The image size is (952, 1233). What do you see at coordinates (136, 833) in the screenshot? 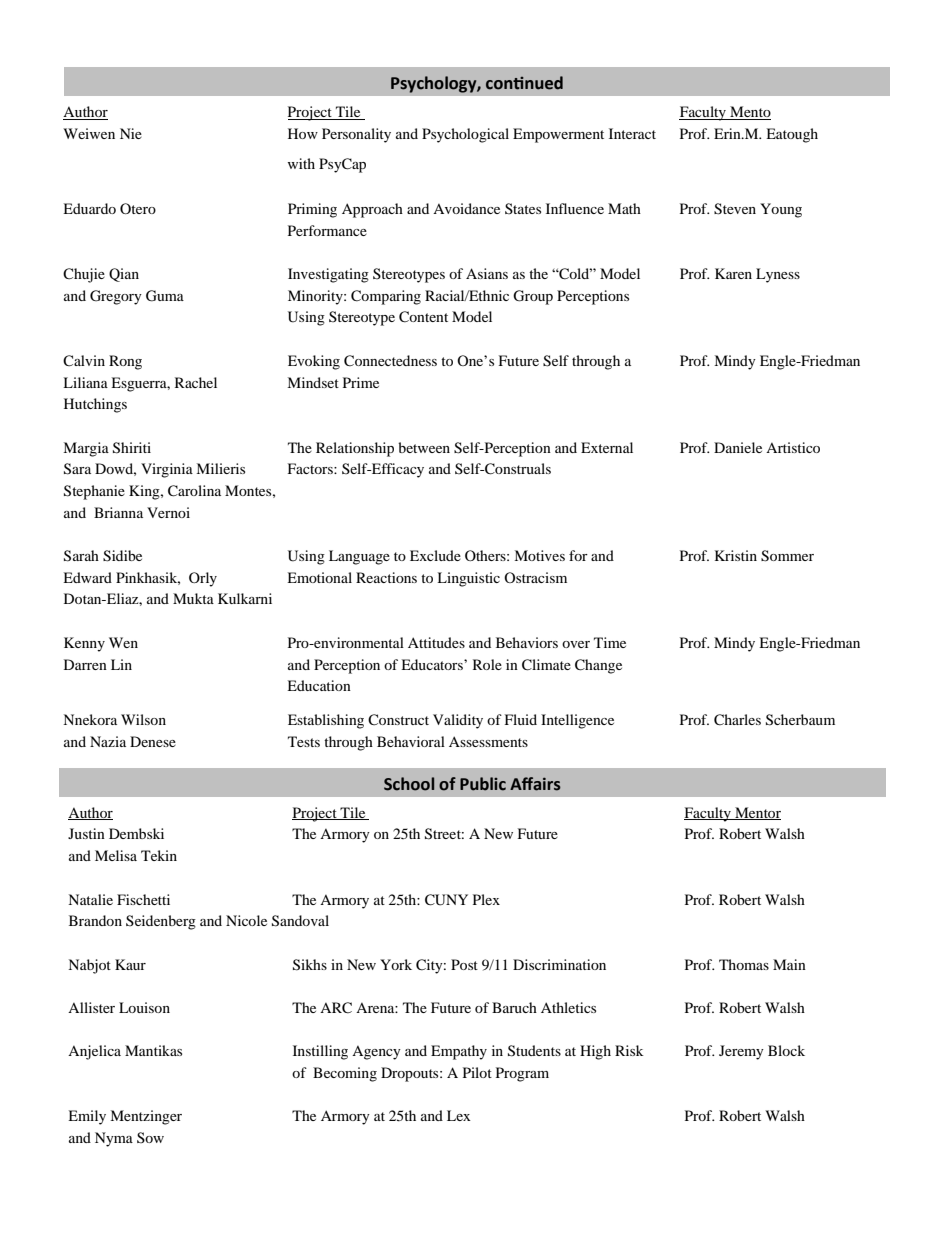
I see `Dembski` at bounding box center [136, 833].
